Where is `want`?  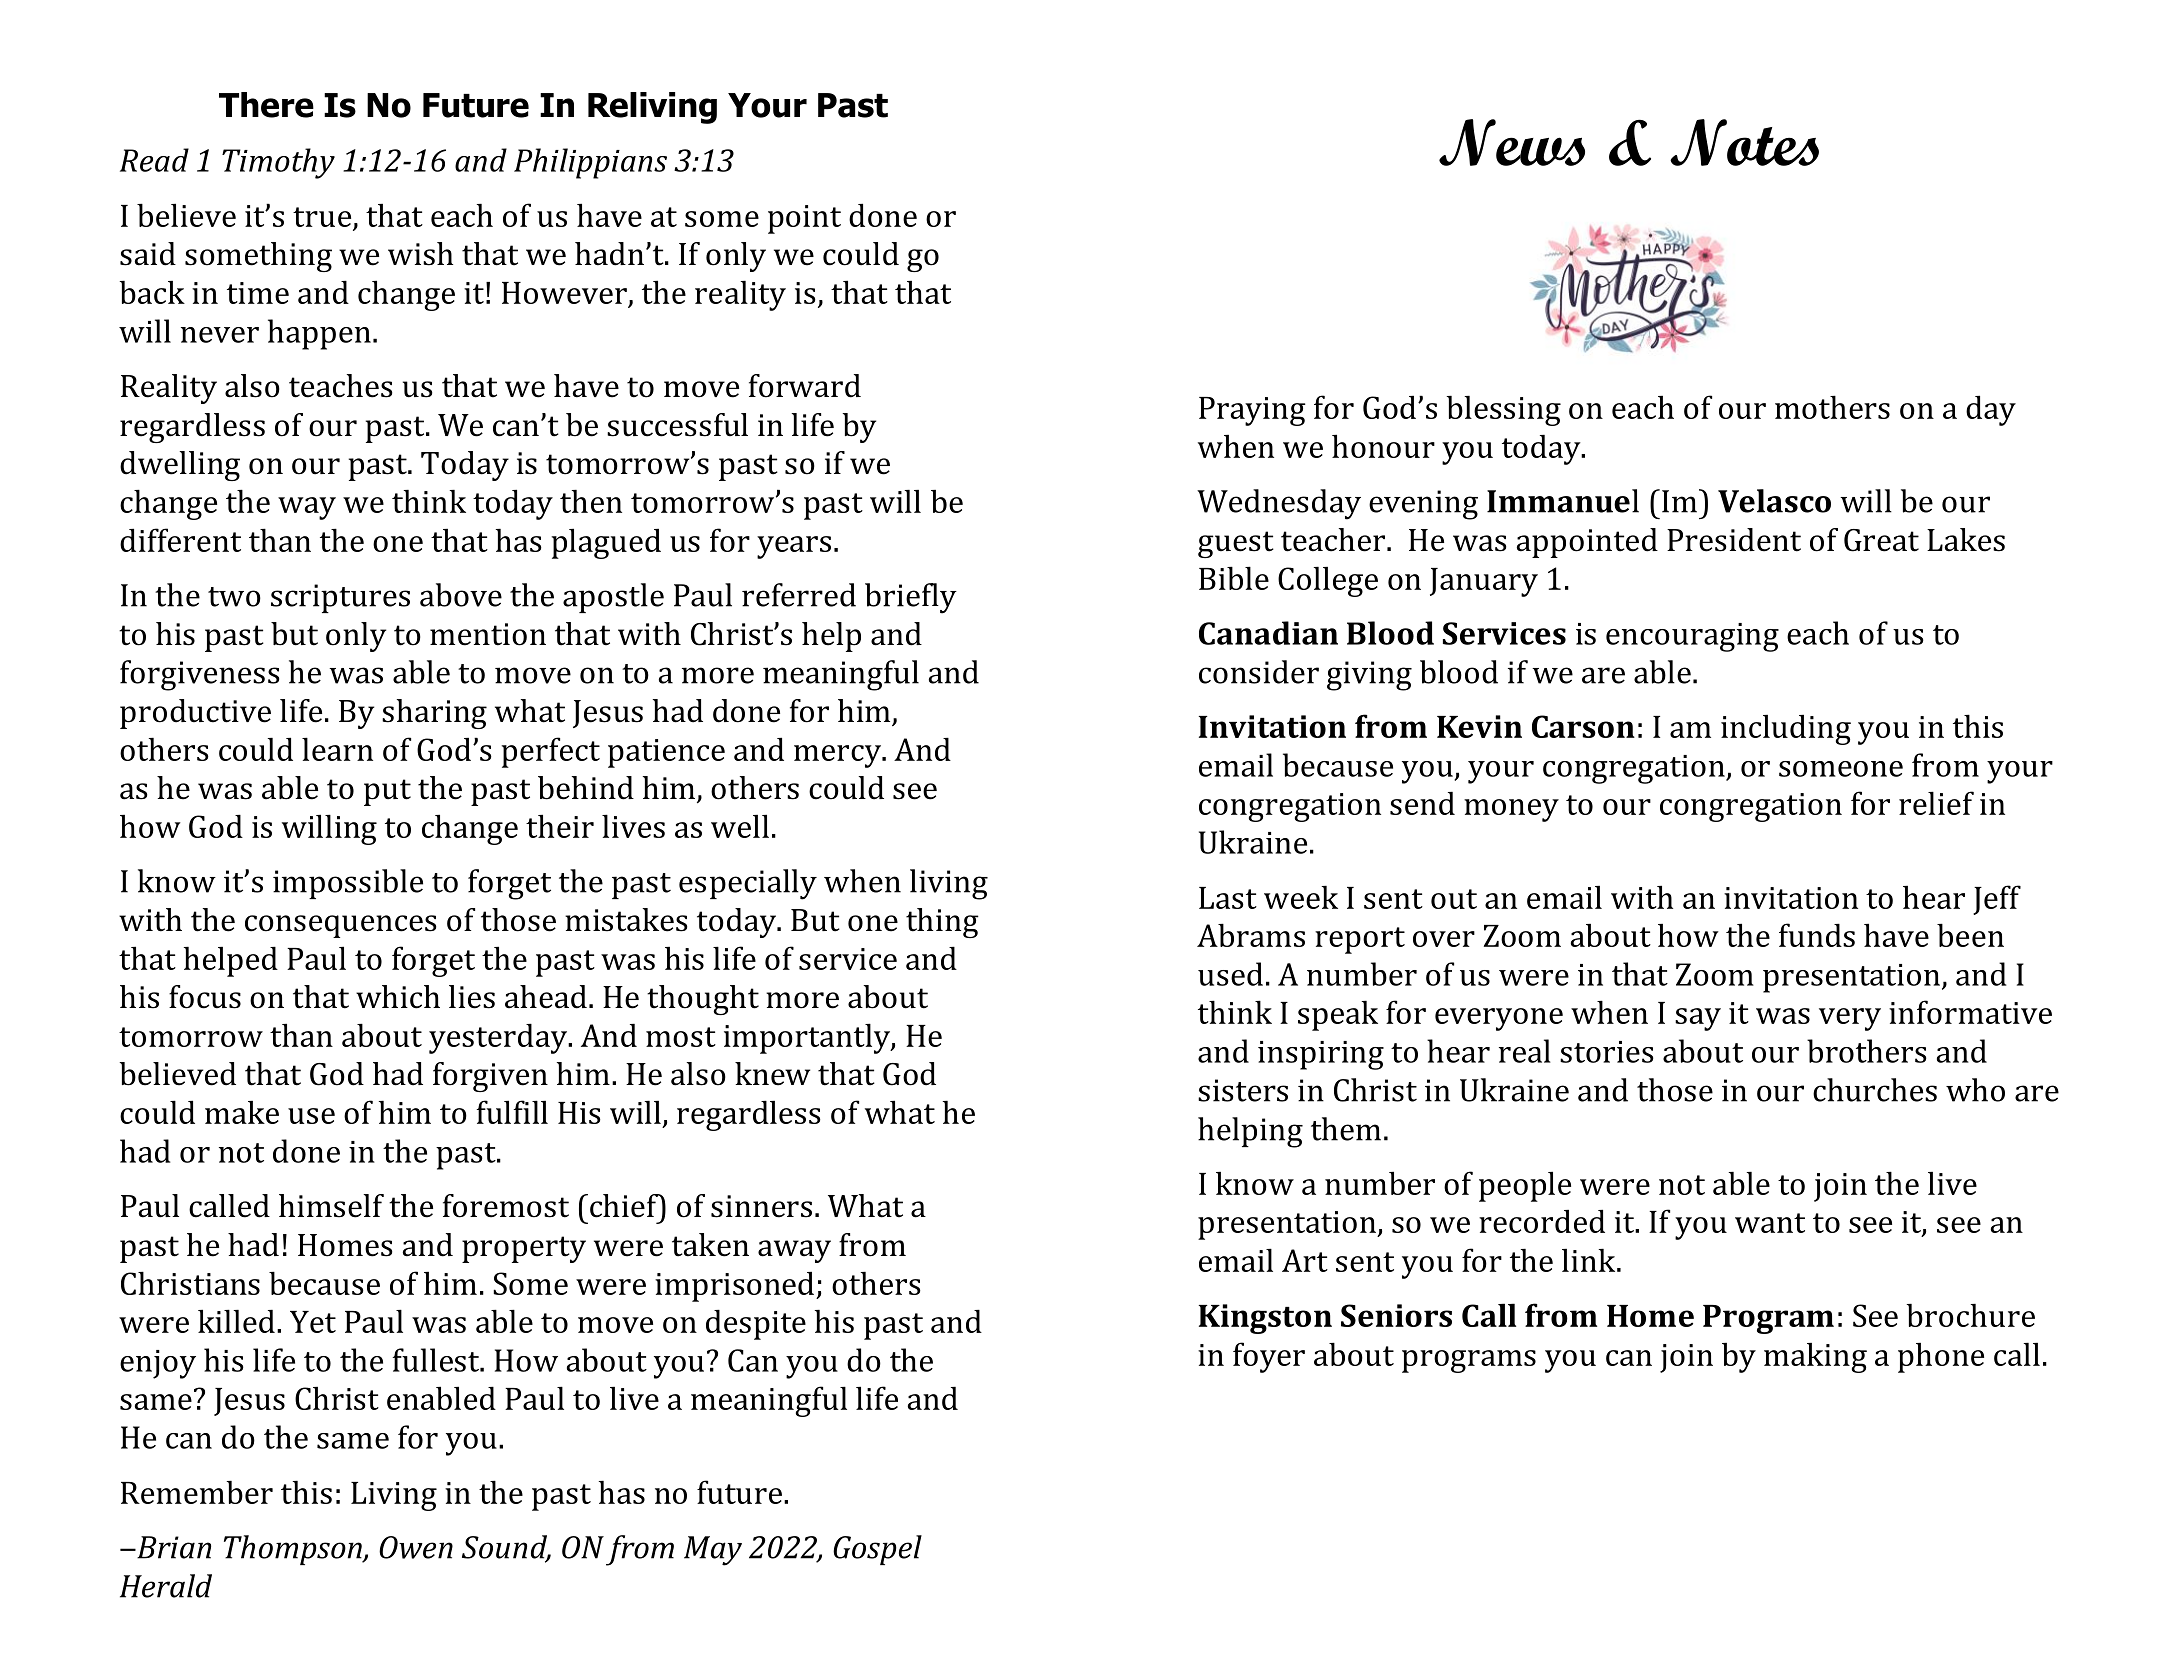 want is located at coordinates (1770, 1223).
